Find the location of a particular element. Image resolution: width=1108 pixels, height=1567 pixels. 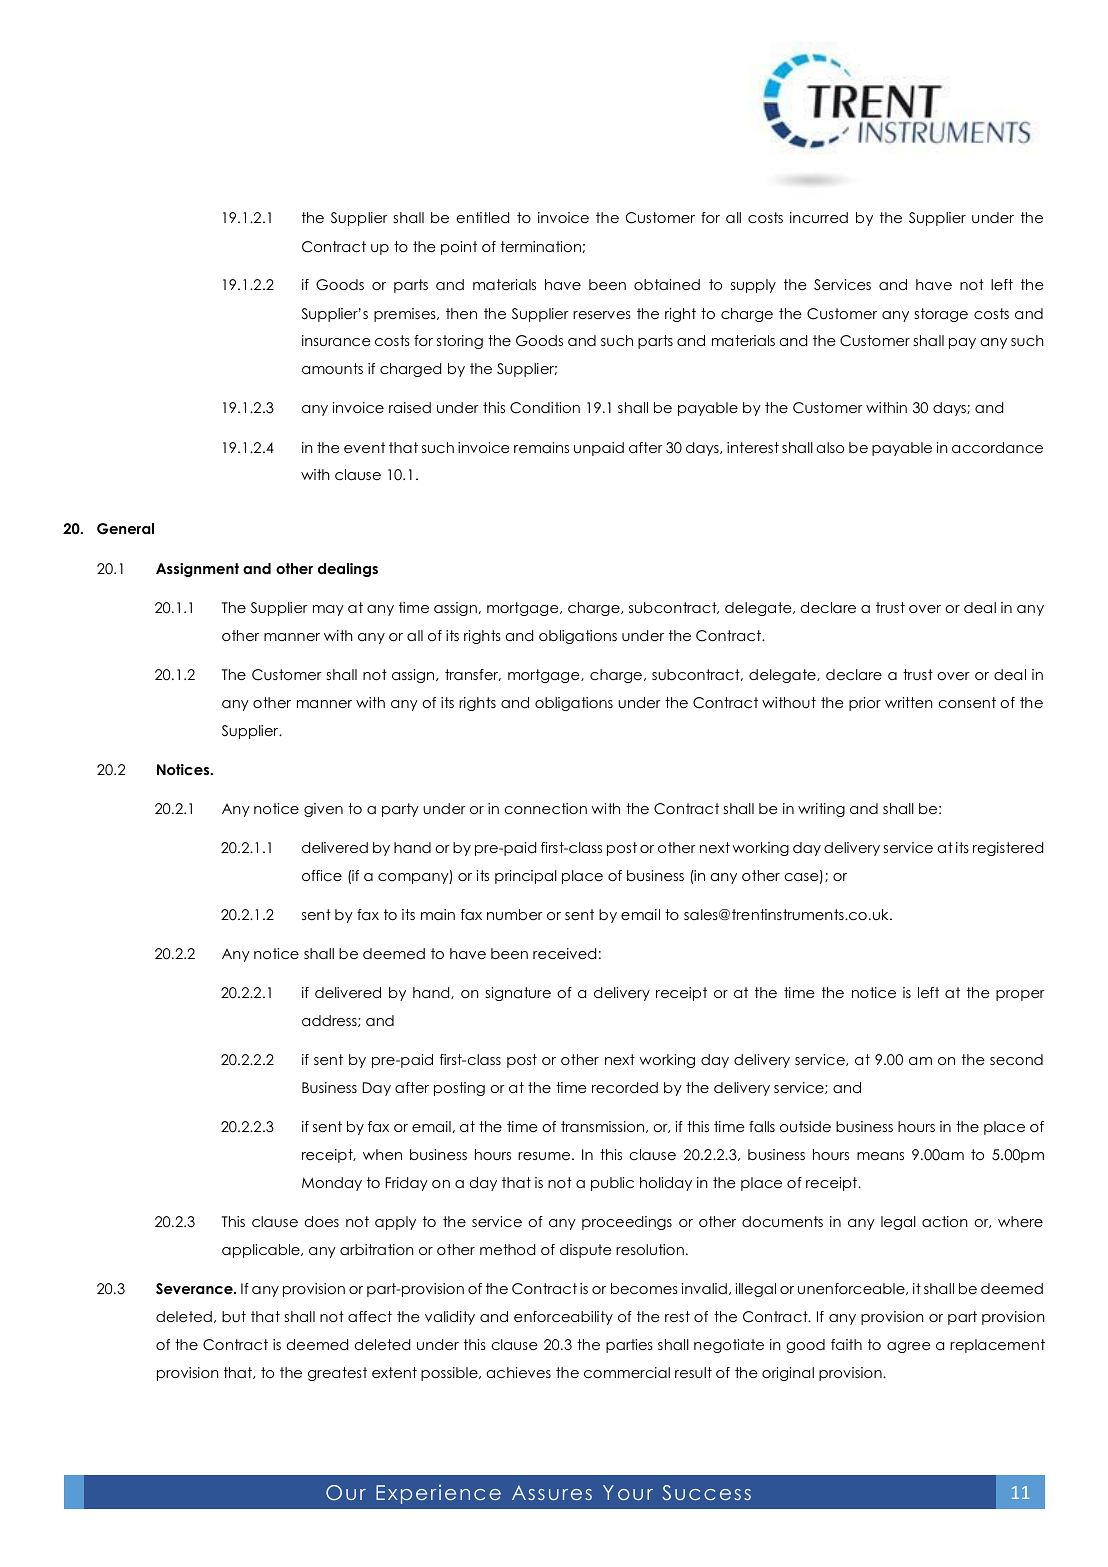

means is located at coordinates (880, 1156).
